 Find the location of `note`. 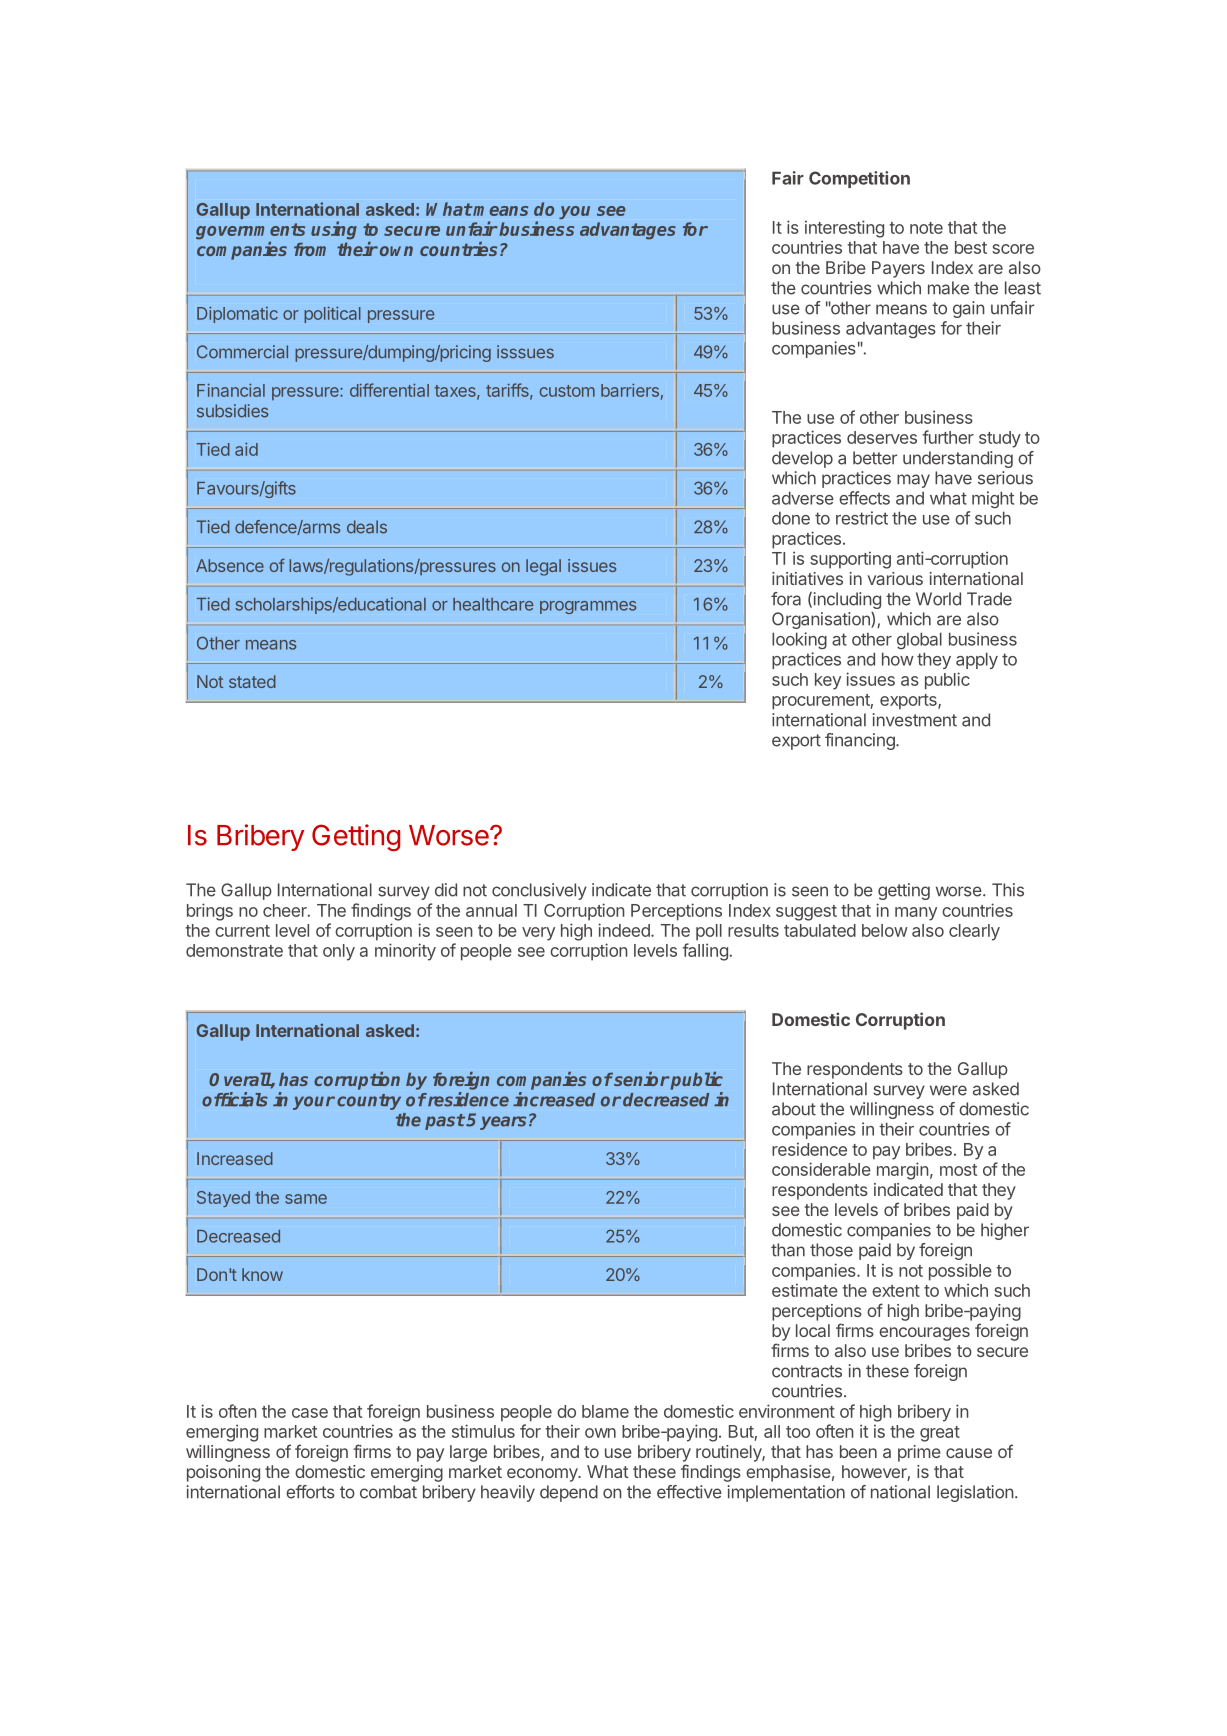

note is located at coordinates (926, 228).
